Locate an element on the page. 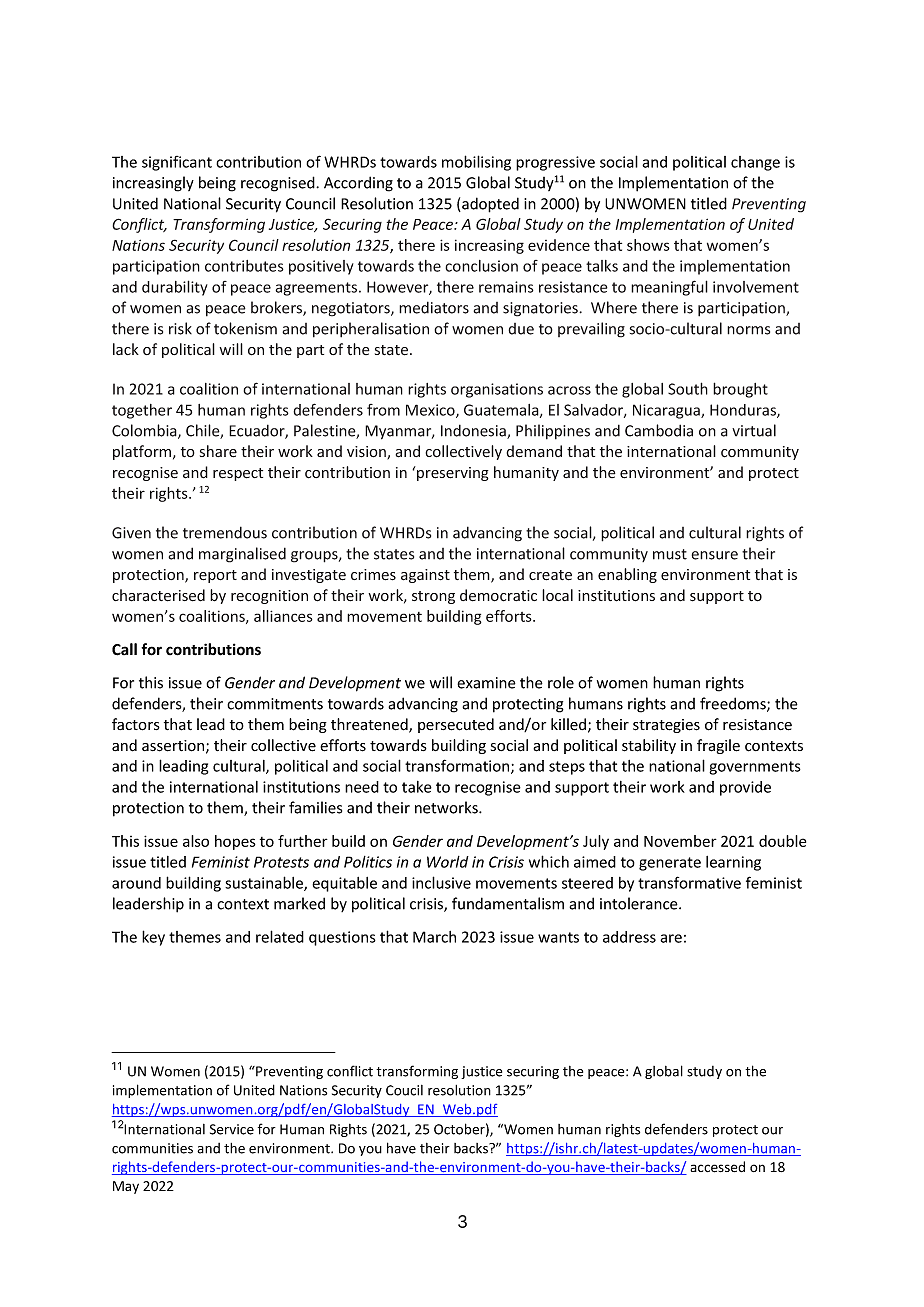 Image resolution: width=924 pixels, height=1307 pixels. examine is located at coordinates (486, 683).
